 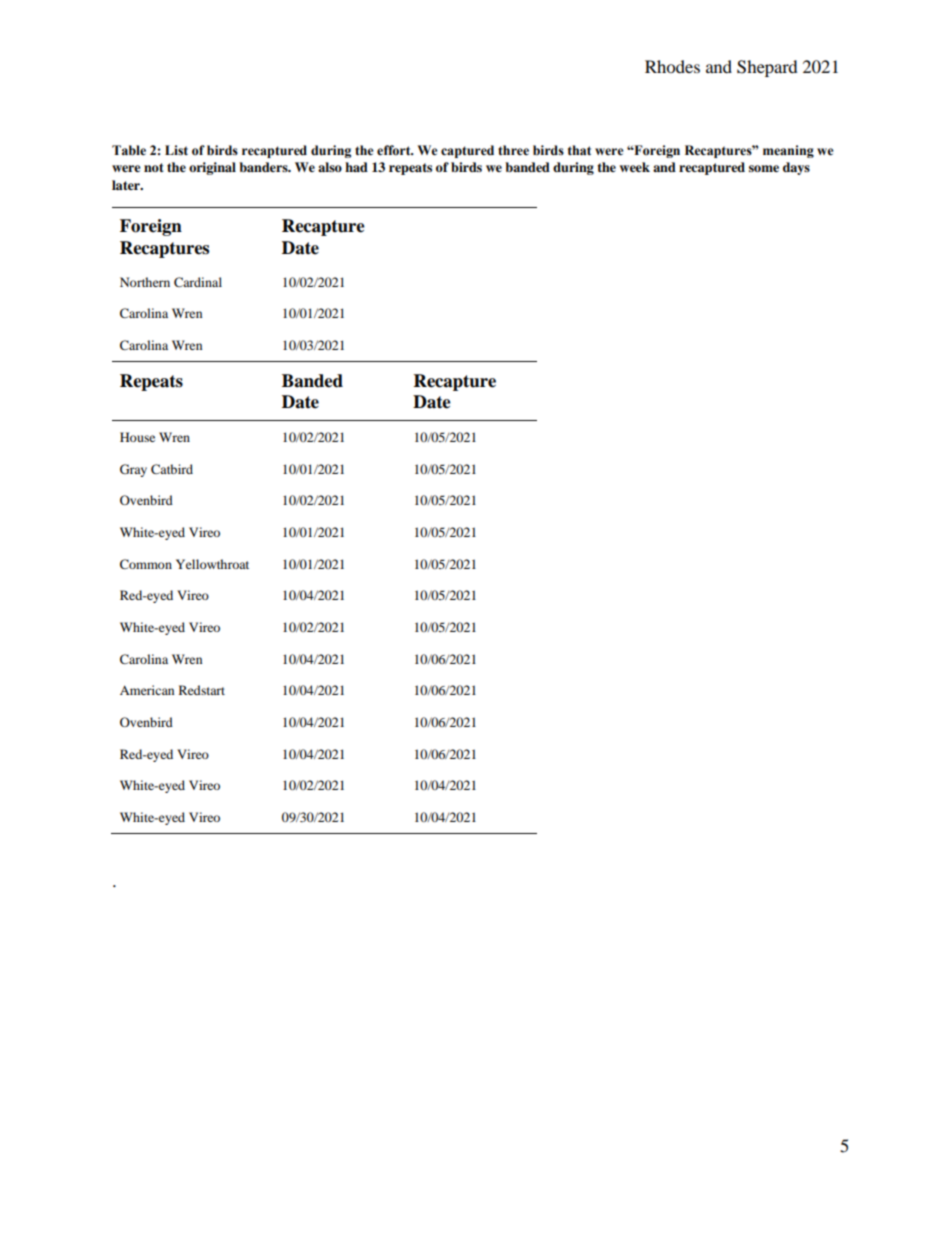 What do you see at coordinates (356, 167) in the image?
I see `had` at bounding box center [356, 167].
